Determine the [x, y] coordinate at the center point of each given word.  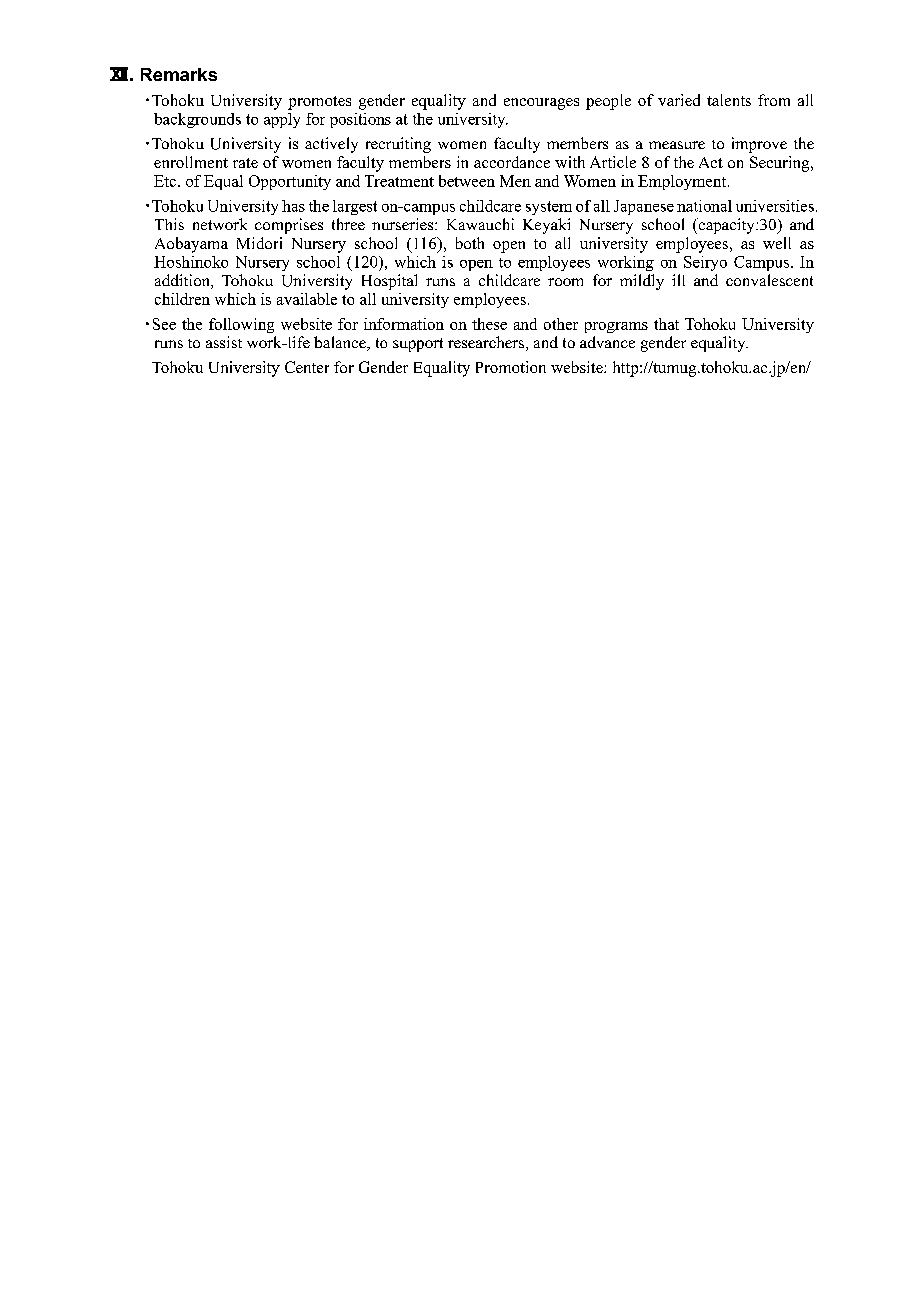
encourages [541, 104]
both [470, 243]
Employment [683, 182]
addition [183, 281]
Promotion [511, 367]
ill [678, 280]
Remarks [179, 74]
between [467, 181]
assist [224, 342]
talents [729, 100]
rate [245, 163]
